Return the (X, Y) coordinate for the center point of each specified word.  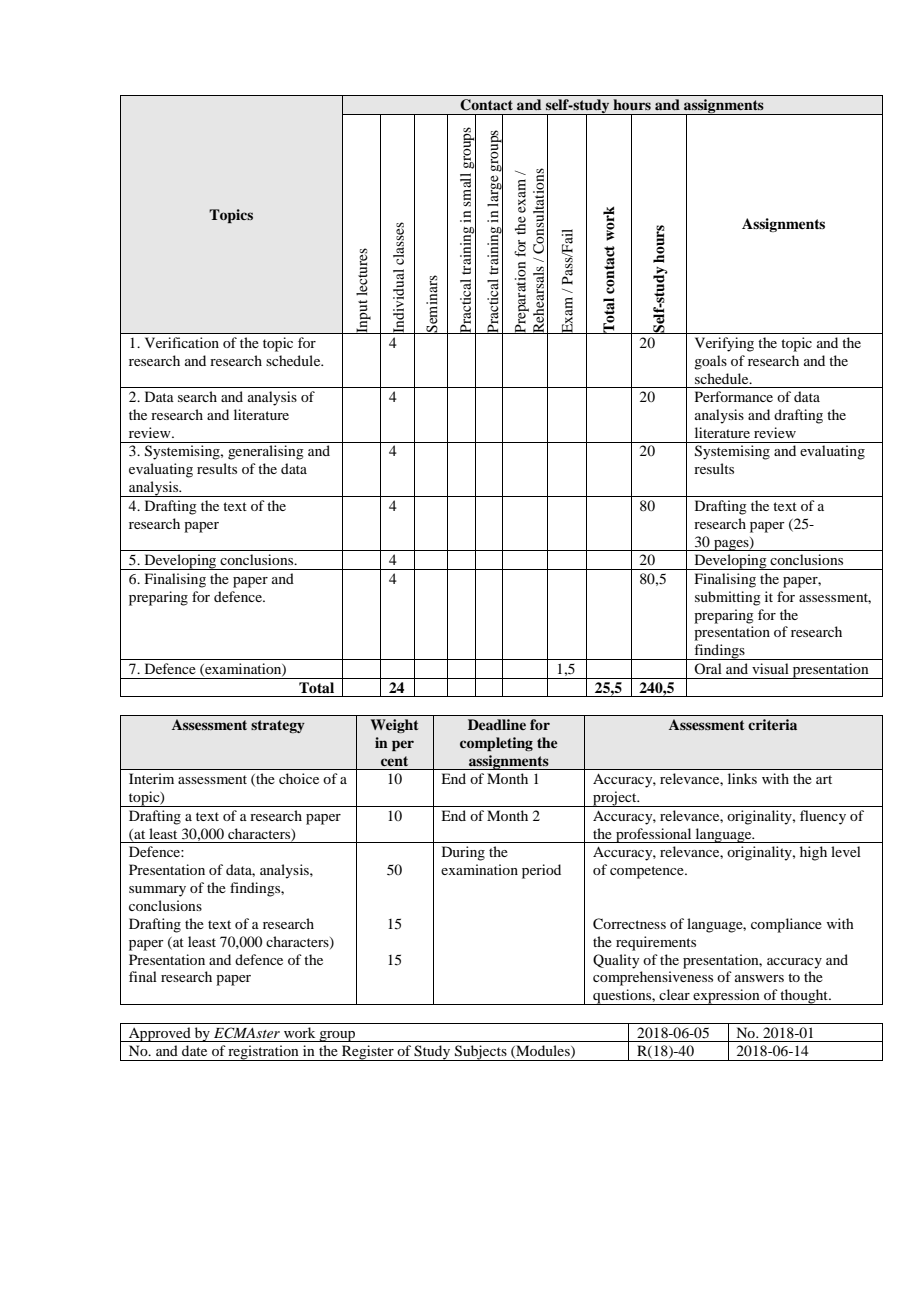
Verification (182, 342)
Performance (734, 396)
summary (157, 891)
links (742, 778)
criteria (772, 724)
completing (496, 744)
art (824, 779)
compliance (786, 925)
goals (710, 362)
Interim (151, 778)
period (541, 871)
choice (299, 778)
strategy (278, 726)
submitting (728, 598)
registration (263, 1053)
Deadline (497, 724)
